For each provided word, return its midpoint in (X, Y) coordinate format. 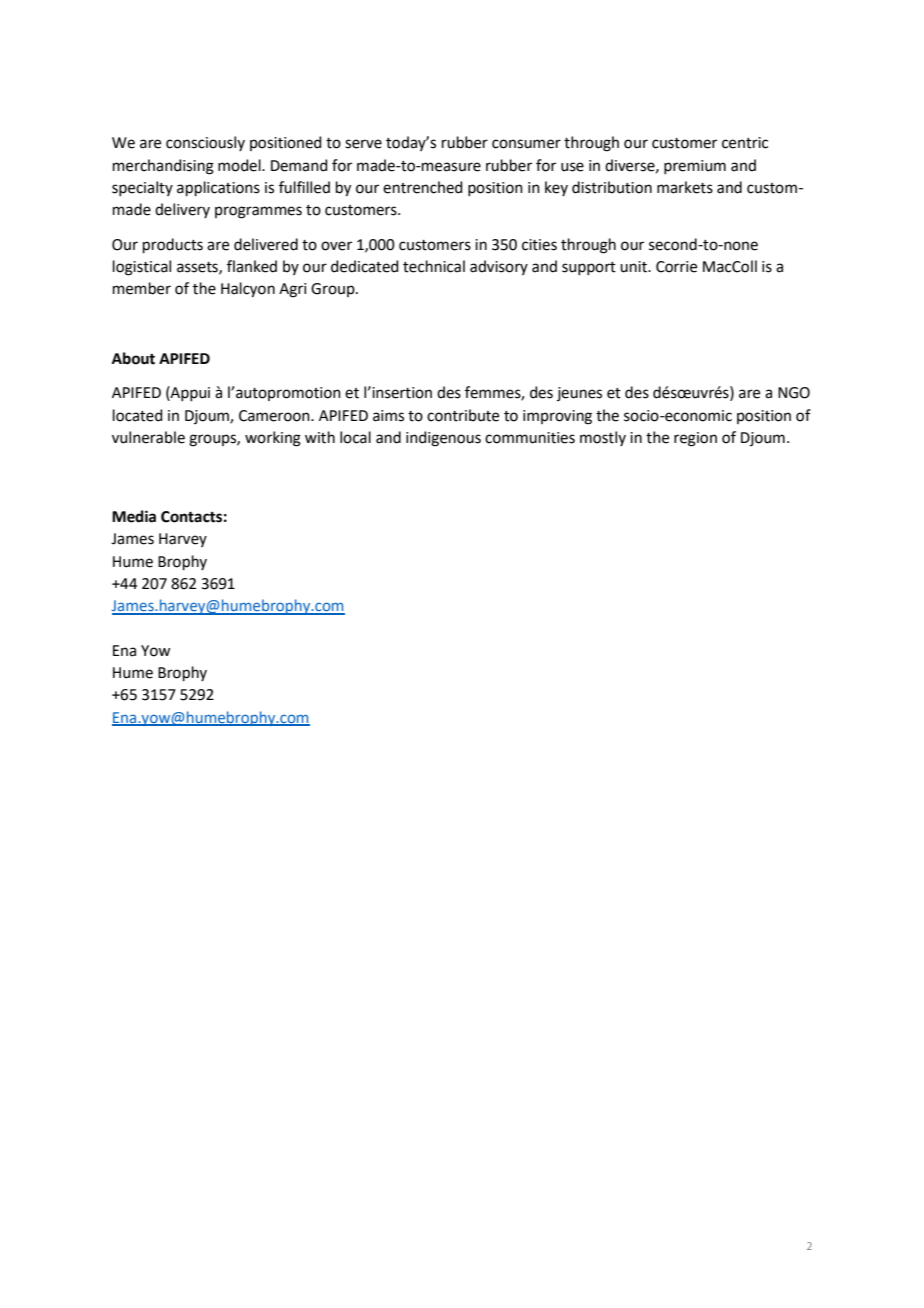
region (695, 439)
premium (695, 167)
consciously (205, 143)
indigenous (443, 439)
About (133, 358)
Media (134, 516)
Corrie (676, 267)
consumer (526, 144)
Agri (292, 290)
